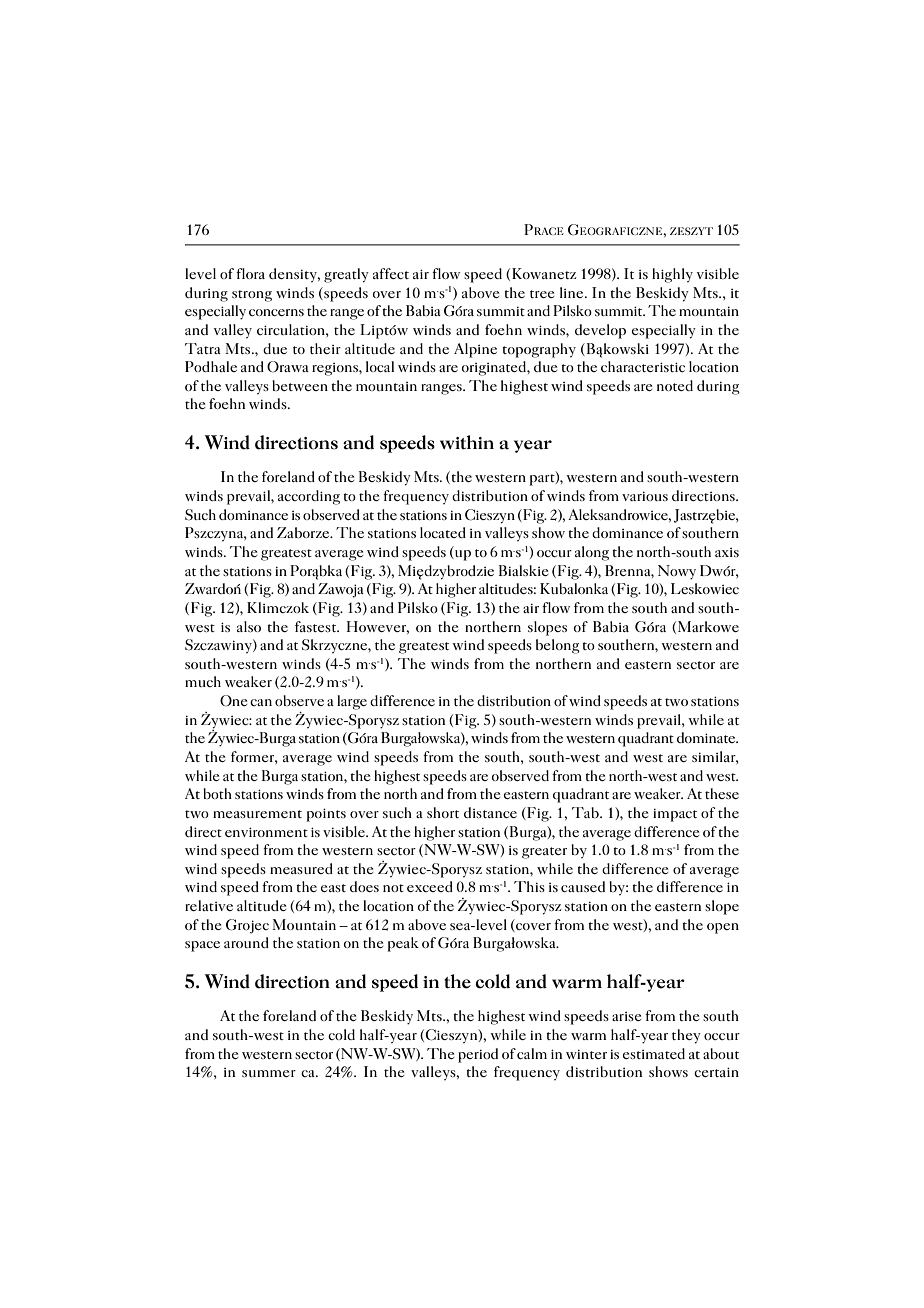 Image resolution: width=924 pixels, height=1308 pixels. Describe the element at coordinates (478, 1055) in the screenshot. I see `period` at that location.
